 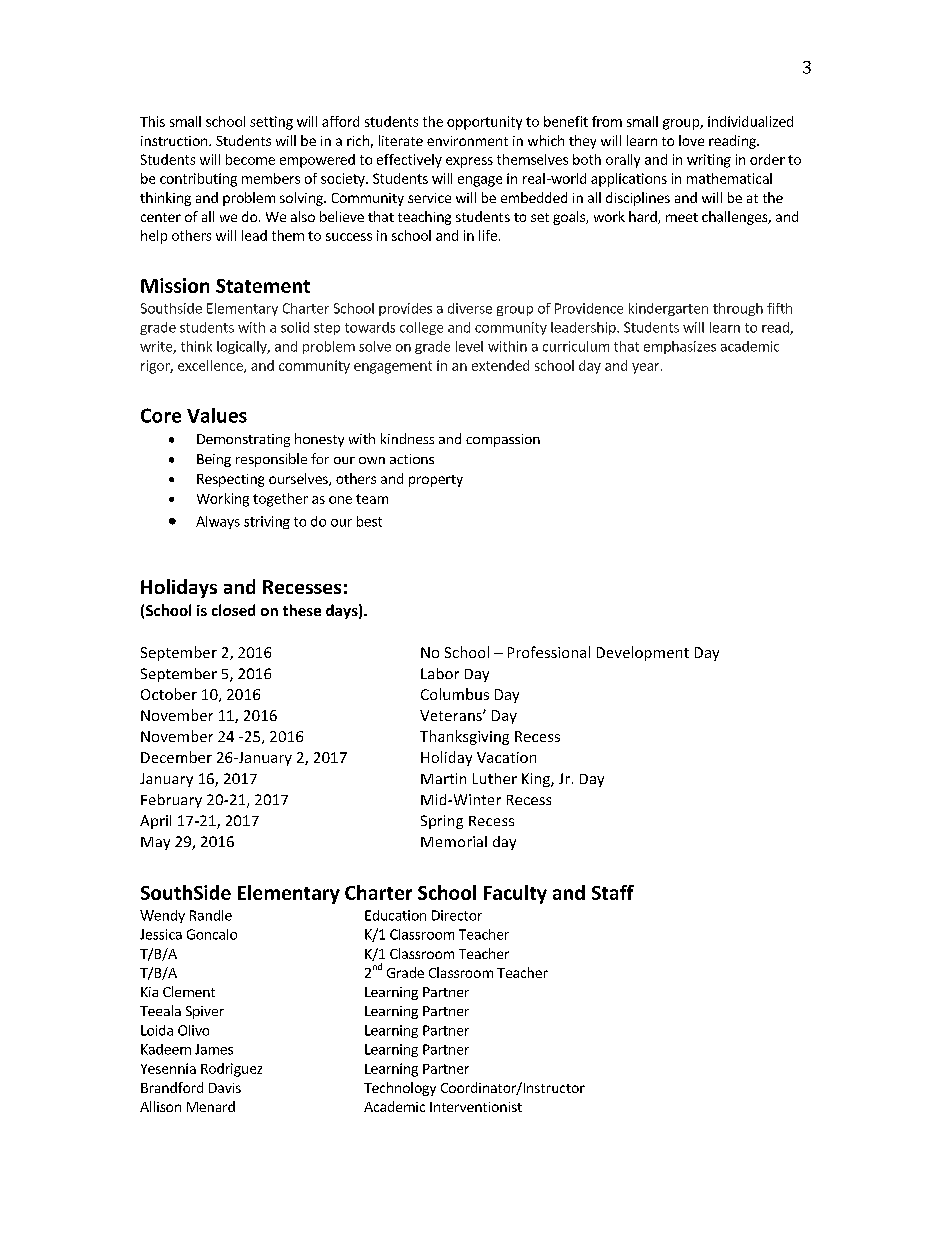 What do you see at coordinates (709, 161) in the page?
I see `writing` at bounding box center [709, 161].
